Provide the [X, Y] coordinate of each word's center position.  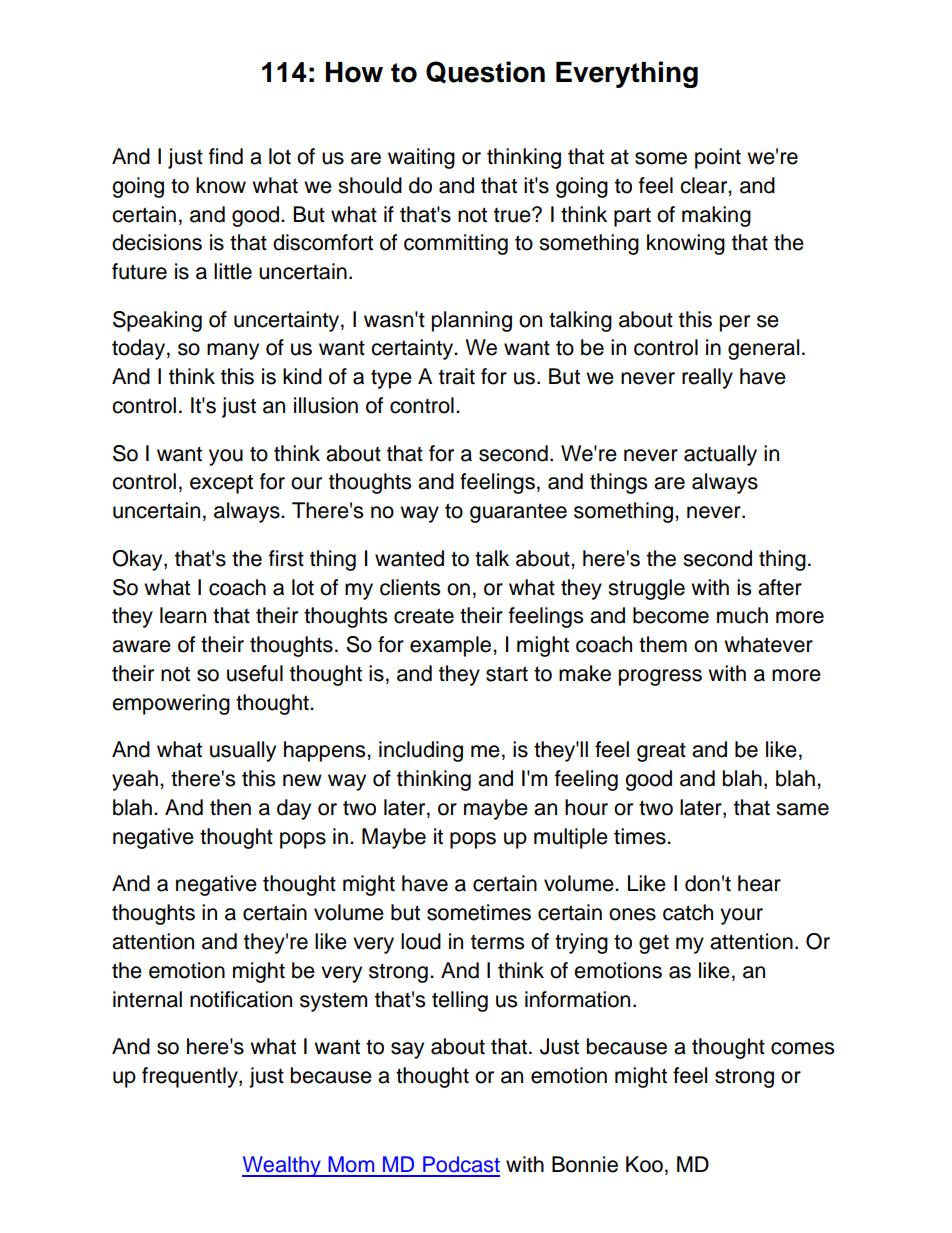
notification [241, 999]
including [421, 751]
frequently [191, 1077]
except [221, 484]
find [226, 156]
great [661, 752]
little [233, 271]
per [735, 323]
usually [243, 751]
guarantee [518, 513]
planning [472, 321]
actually [720, 455]
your [741, 916]
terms [497, 942]
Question [485, 72]
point [718, 158]
